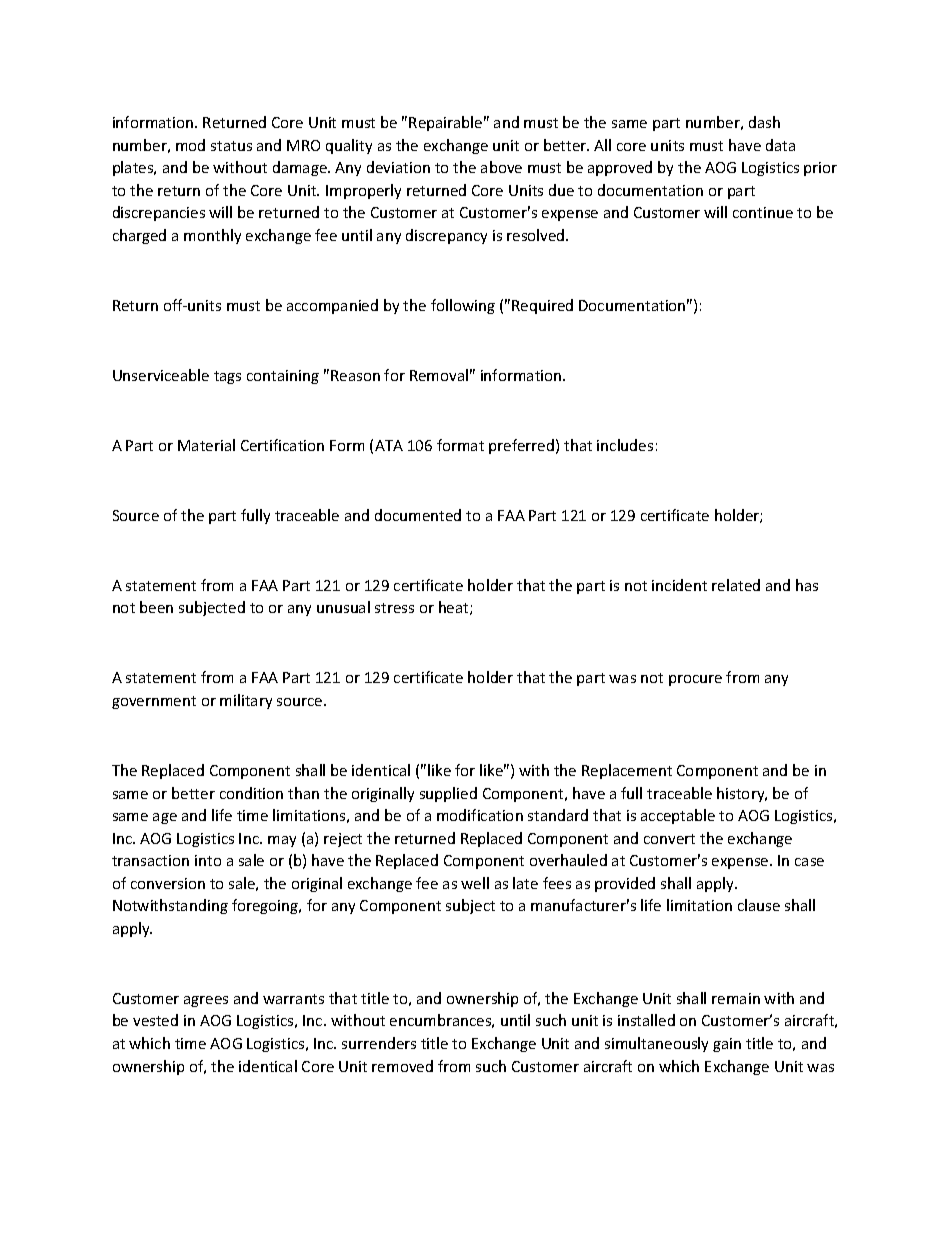 The image size is (952, 1233). I want to click on agrees, so click(206, 1001).
